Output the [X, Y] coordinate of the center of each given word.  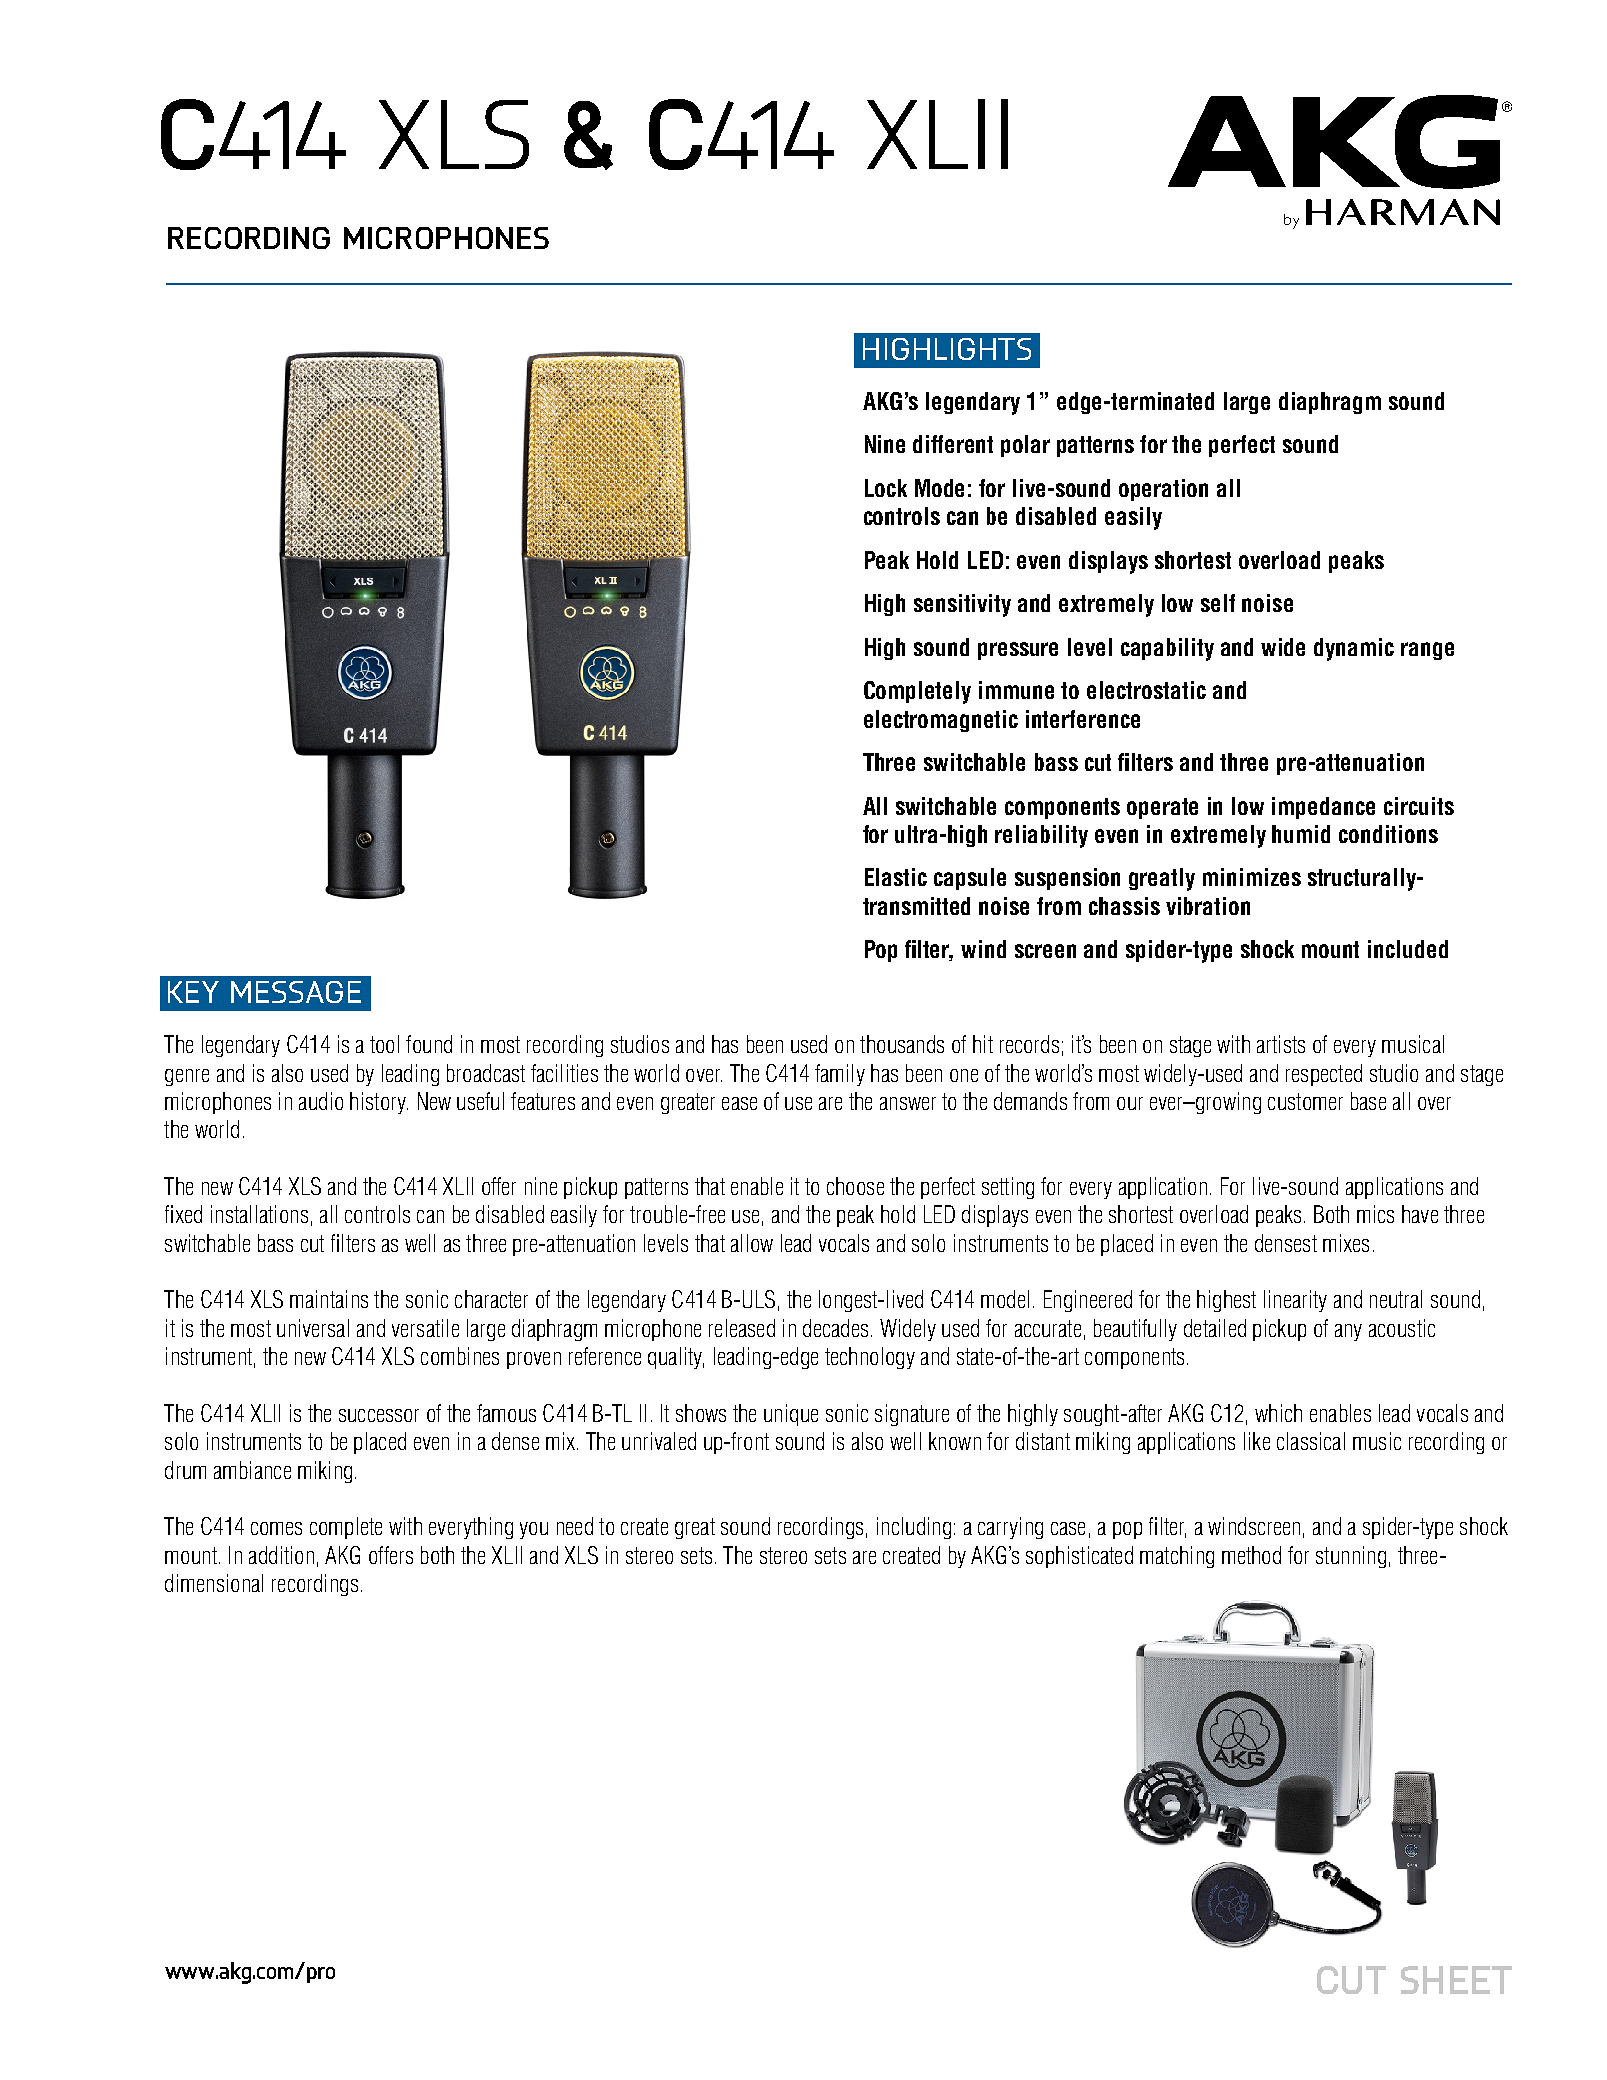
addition [281, 1555]
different [953, 444]
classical [1311, 1441]
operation [1163, 490]
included [1408, 949]
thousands [902, 1044]
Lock [886, 488]
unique [791, 1415]
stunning [1351, 1557]
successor [379, 1415]
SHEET [1456, 1980]
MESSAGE [296, 992]
